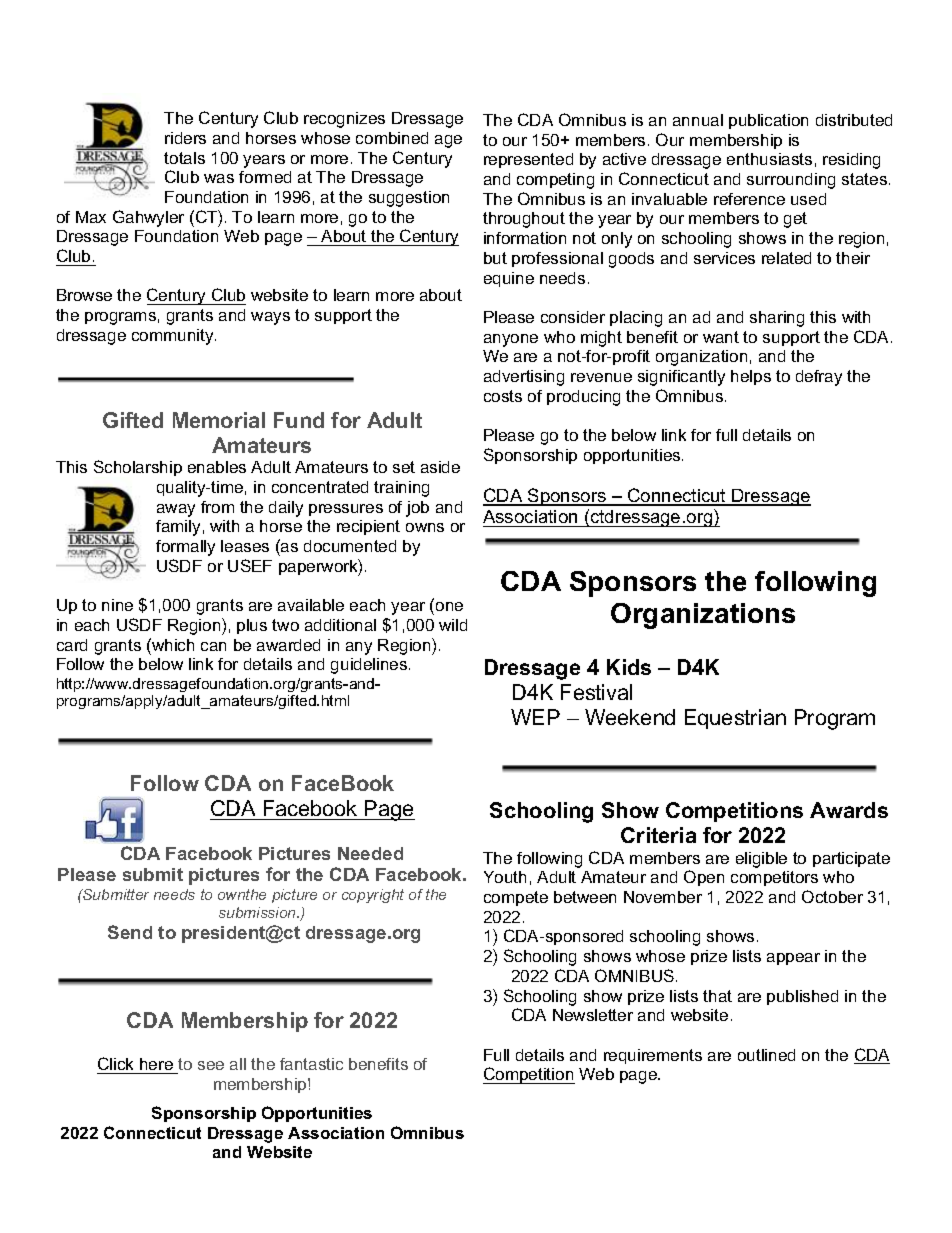 The image size is (952, 1233). Describe the element at coordinates (735, 719) in the page. I see `Equestrian` at that location.
